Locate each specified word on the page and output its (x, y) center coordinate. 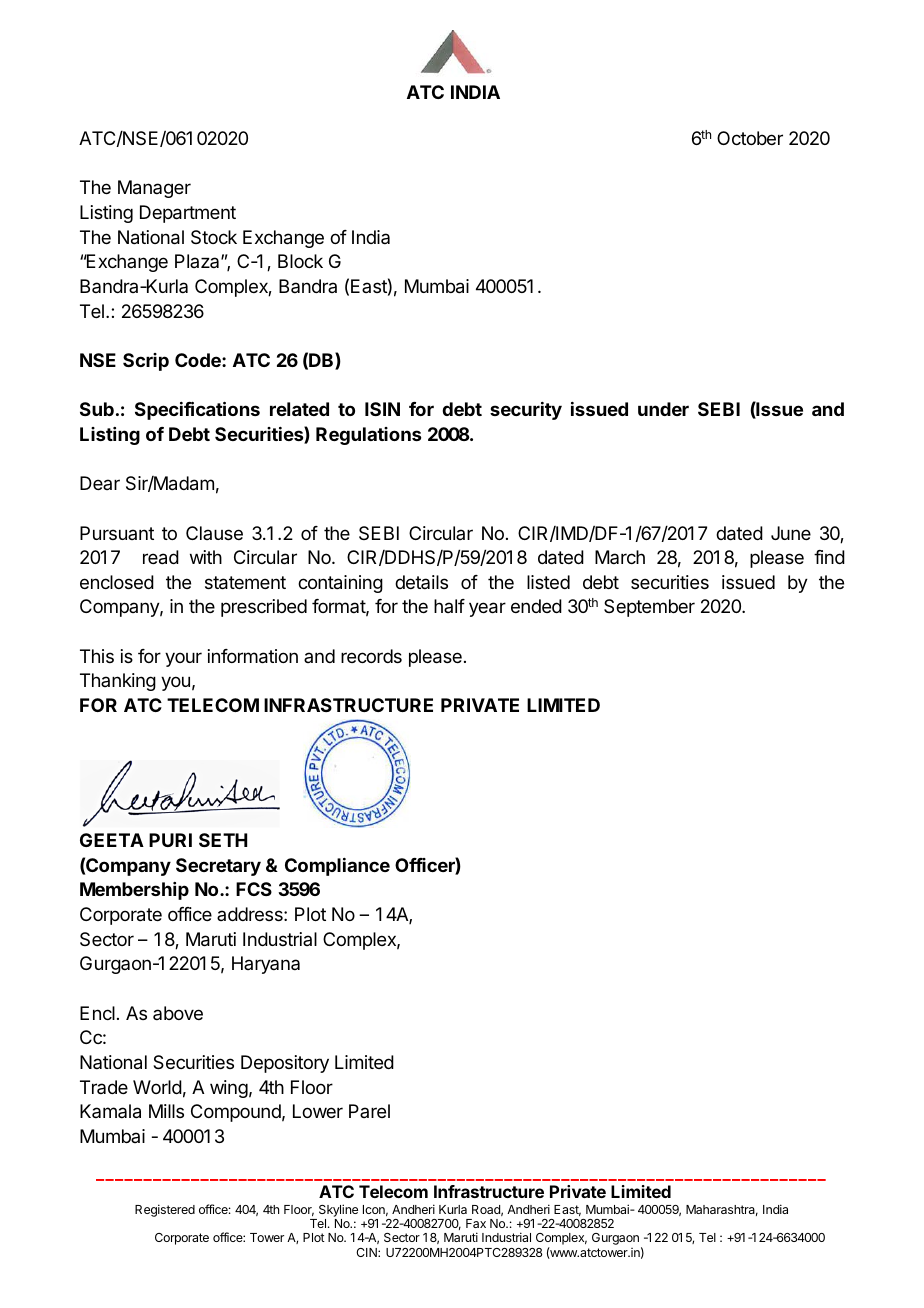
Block (300, 261)
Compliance (337, 867)
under (663, 409)
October (750, 138)
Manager (154, 189)
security (526, 411)
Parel (369, 1111)
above (178, 1013)
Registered (165, 1210)
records (371, 656)
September (649, 608)
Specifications (197, 410)
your (183, 659)
